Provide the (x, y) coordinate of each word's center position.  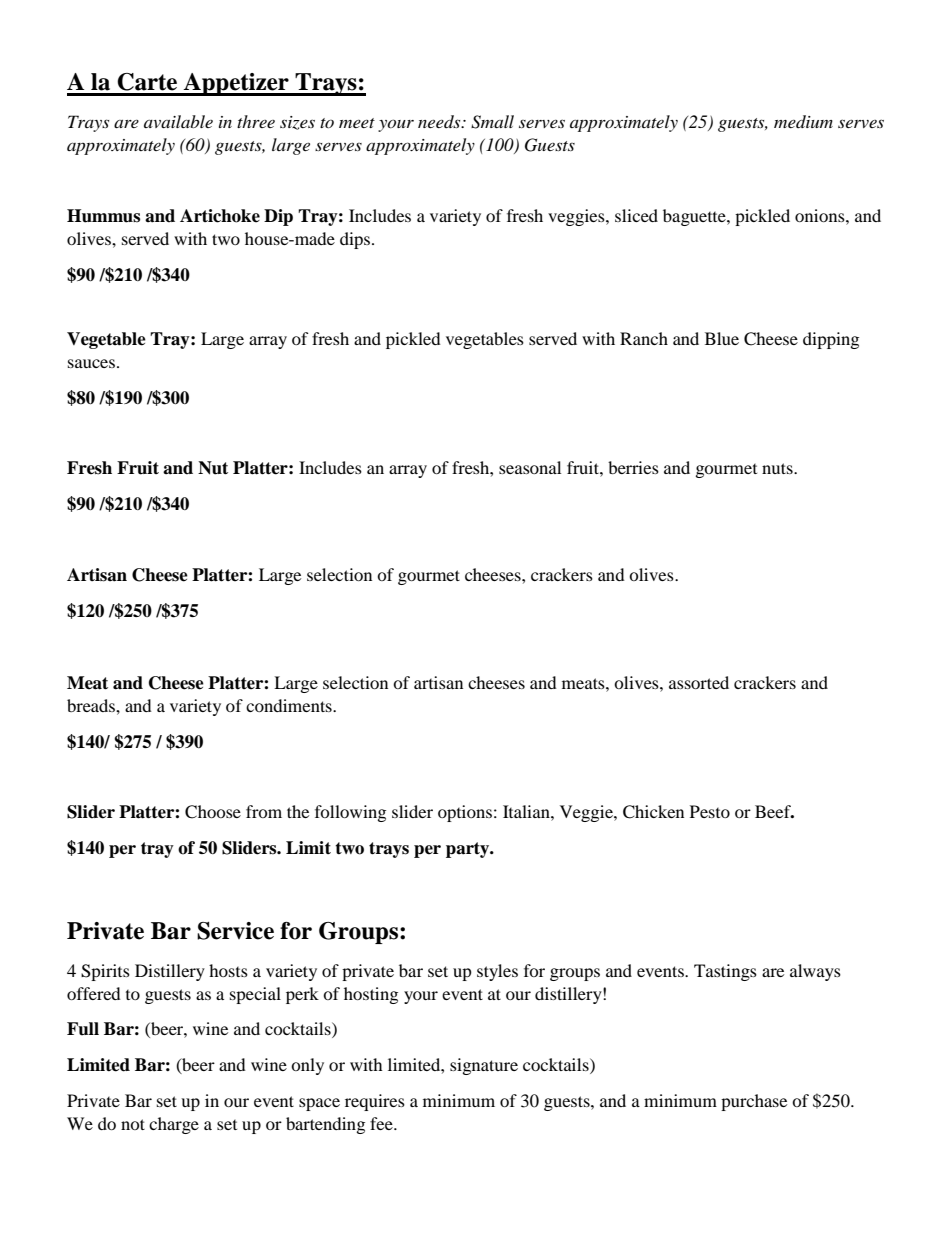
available (178, 121)
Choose (213, 812)
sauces (91, 363)
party (469, 850)
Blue (722, 338)
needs (440, 121)
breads (92, 705)
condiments (290, 705)
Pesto (710, 811)
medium (803, 121)
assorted (699, 682)
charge (174, 1125)
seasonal (530, 467)
